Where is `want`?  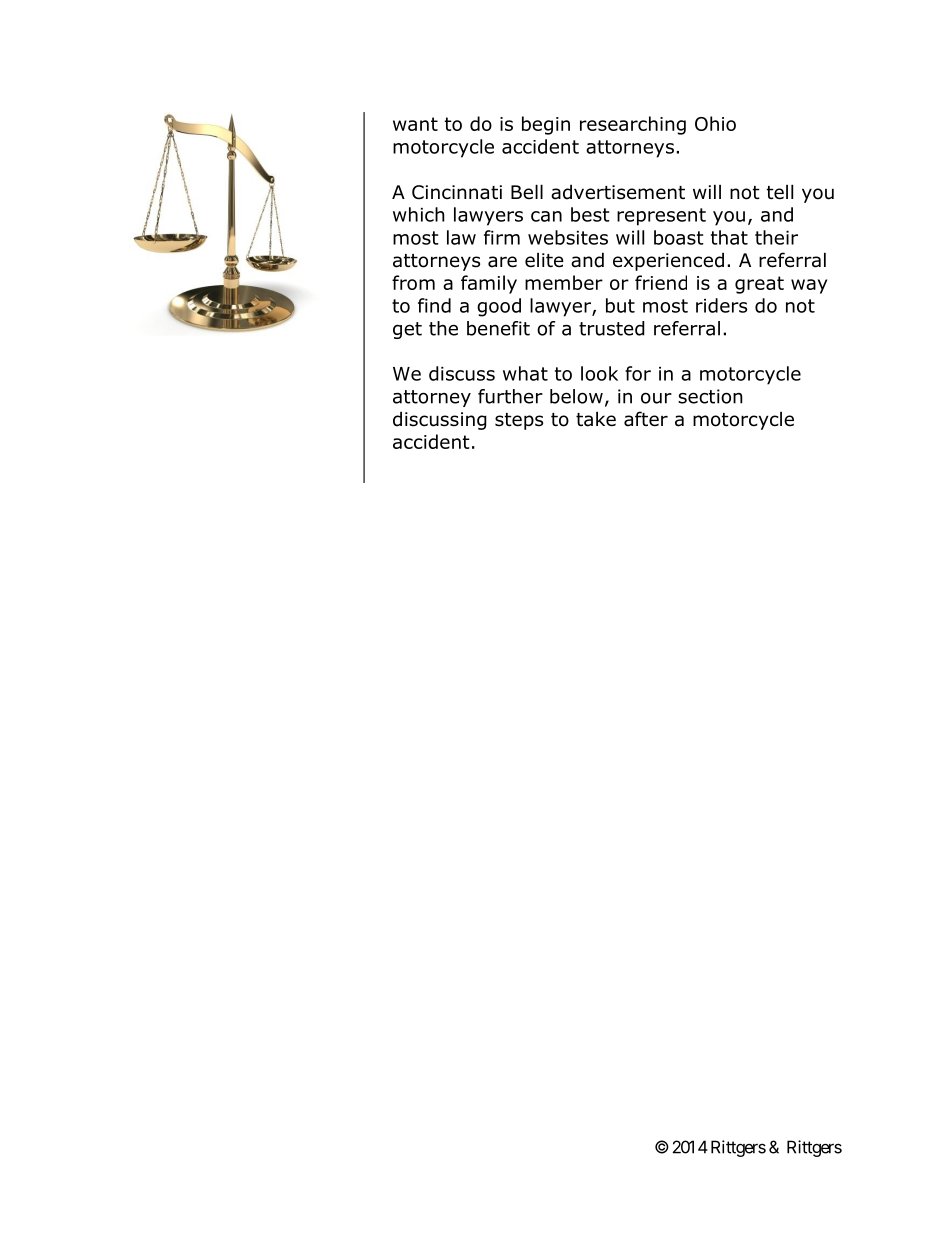 want is located at coordinates (415, 124).
